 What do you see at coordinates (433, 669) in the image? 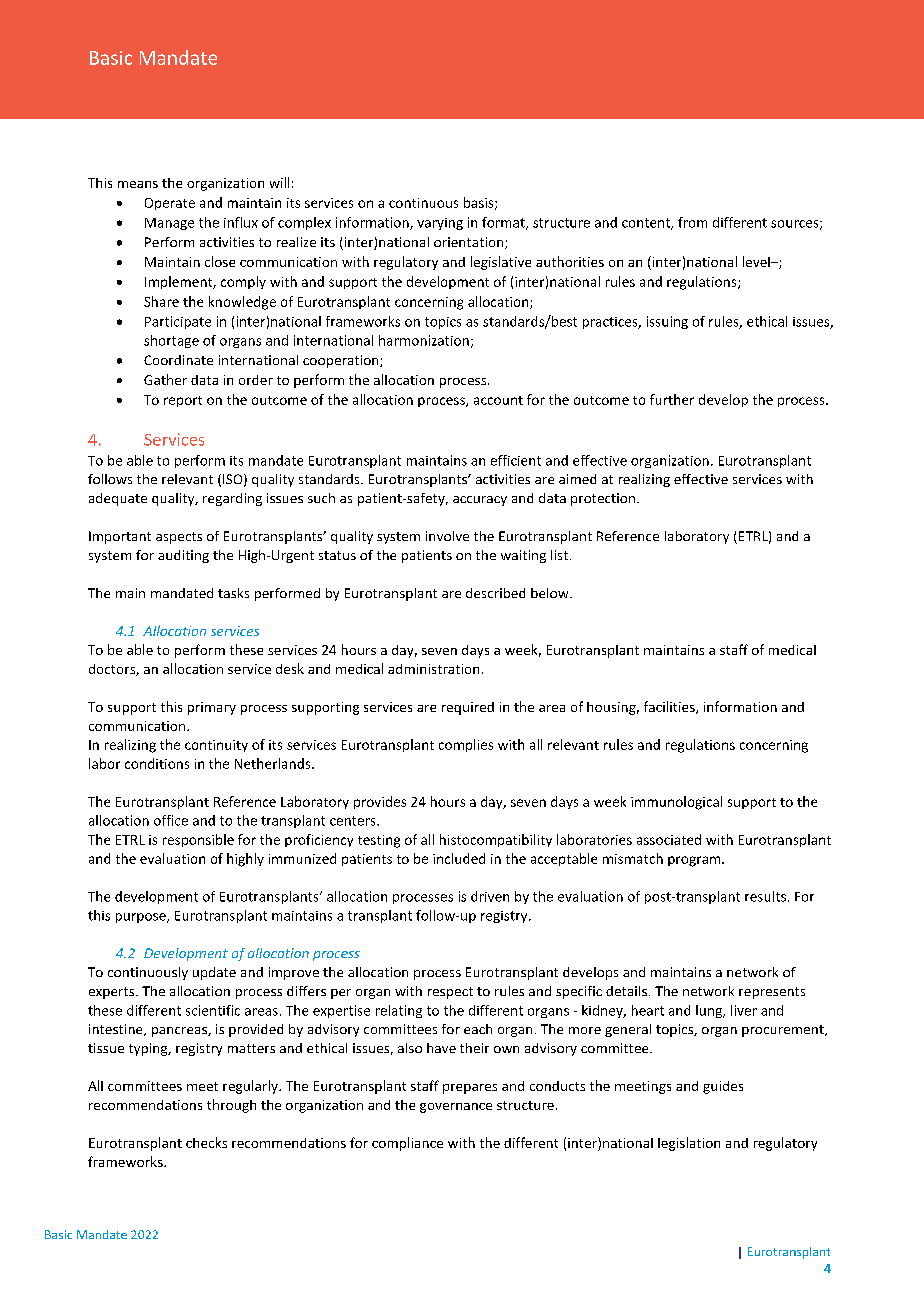
I see `administration` at bounding box center [433, 669].
